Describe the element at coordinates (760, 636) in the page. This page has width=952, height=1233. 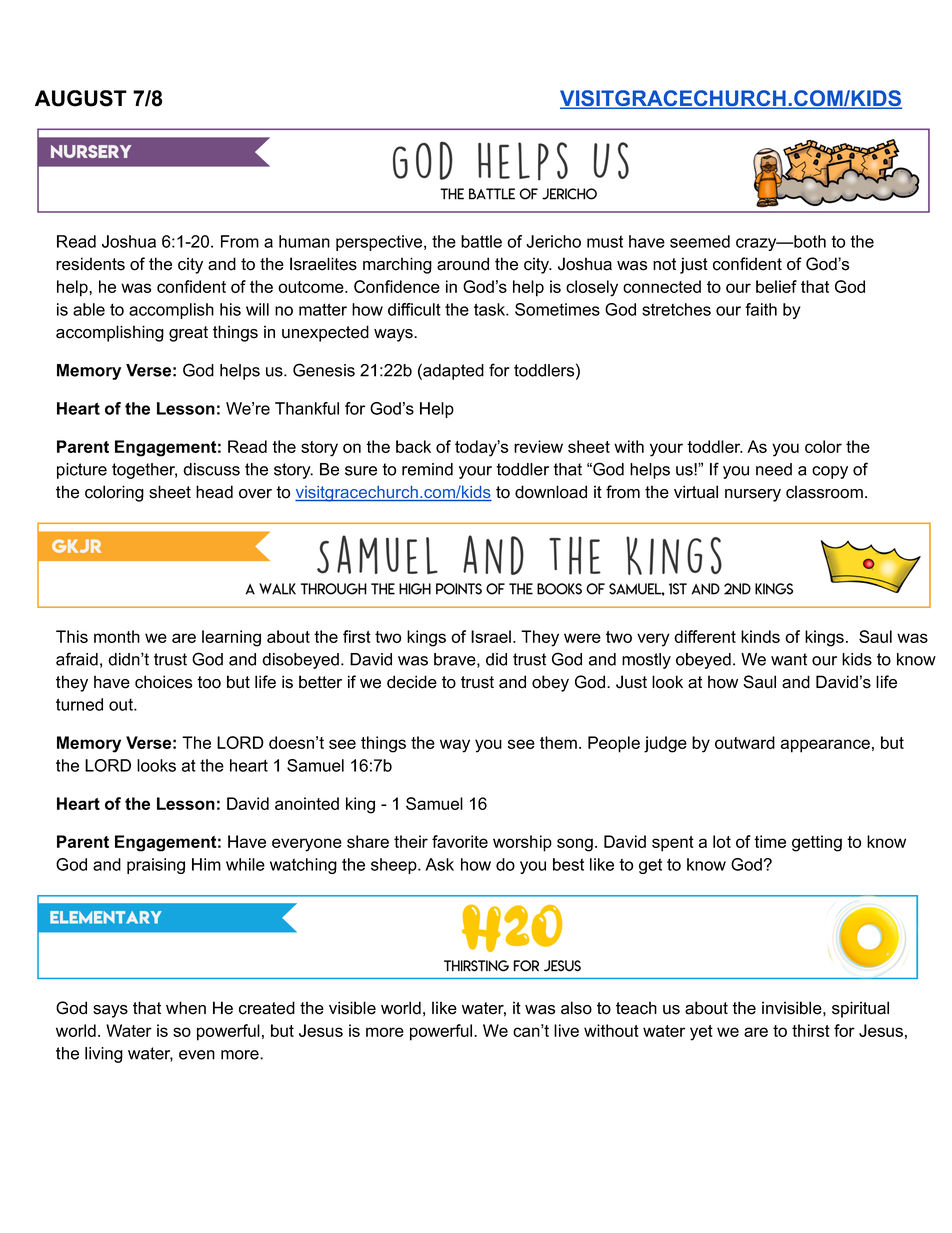
I see `kinds` at that location.
